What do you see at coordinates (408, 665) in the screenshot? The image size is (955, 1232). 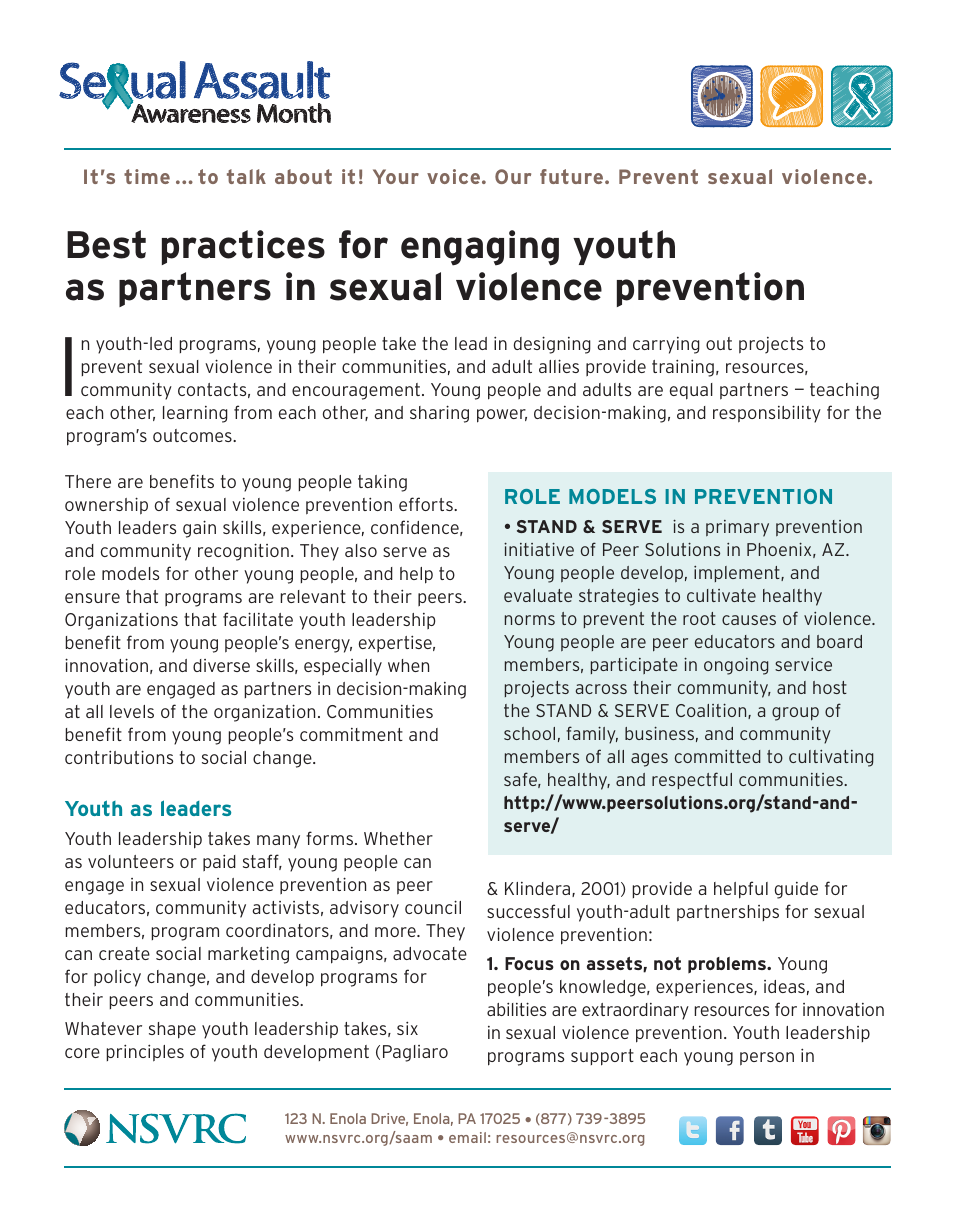 I see `when` at bounding box center [408, 665].
